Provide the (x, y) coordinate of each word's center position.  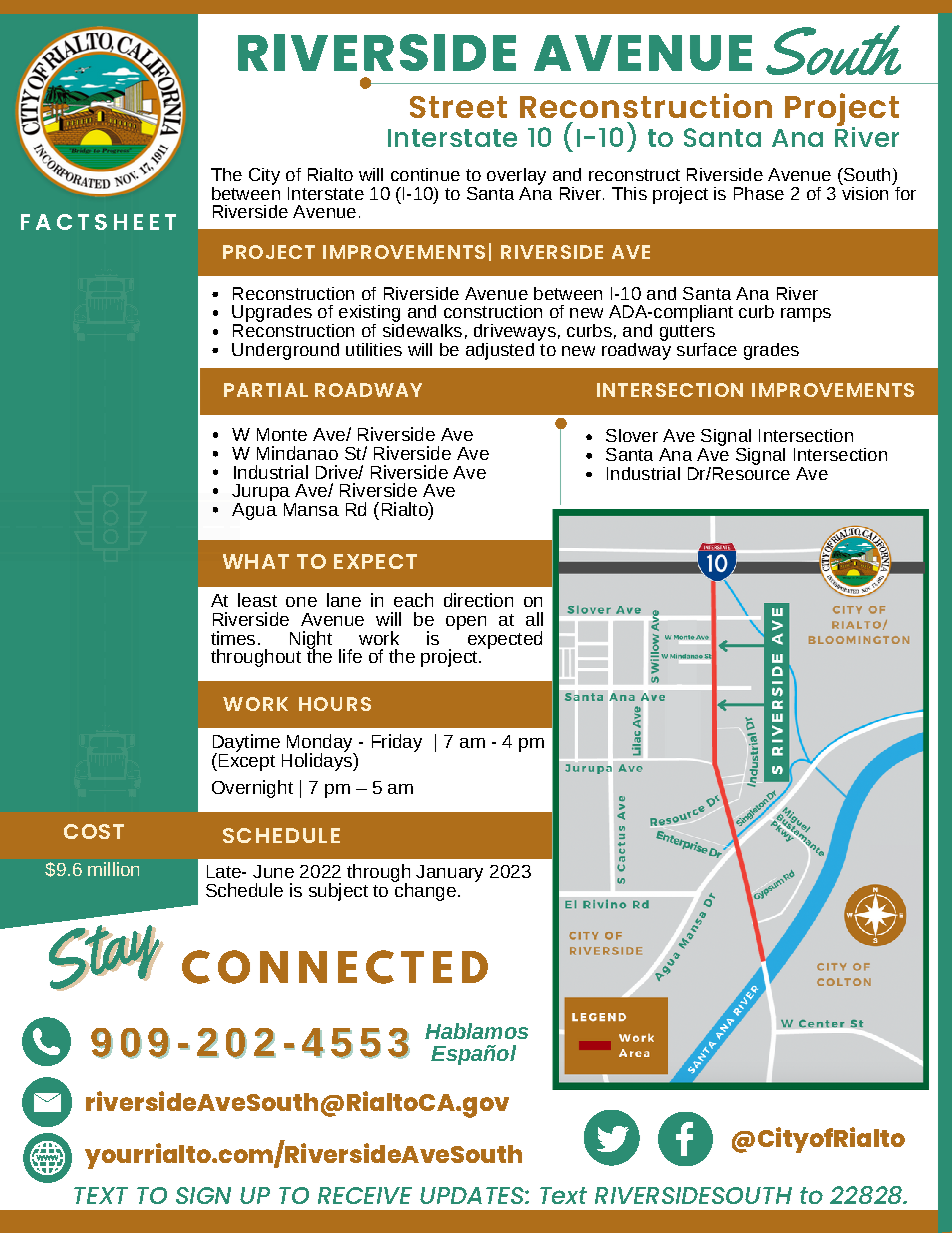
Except (245, 761)
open (466, 623)
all (534, 619)
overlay (516, 176)
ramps (806, 315)
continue (425, 174)
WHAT (256, 561)
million (113, 869)
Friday (397, 743)
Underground (285, 351)
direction (478, 600)
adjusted (500, 351)
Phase (759, 193)
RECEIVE (365, 1195)
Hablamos (476, 1031)
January (449, 873)
